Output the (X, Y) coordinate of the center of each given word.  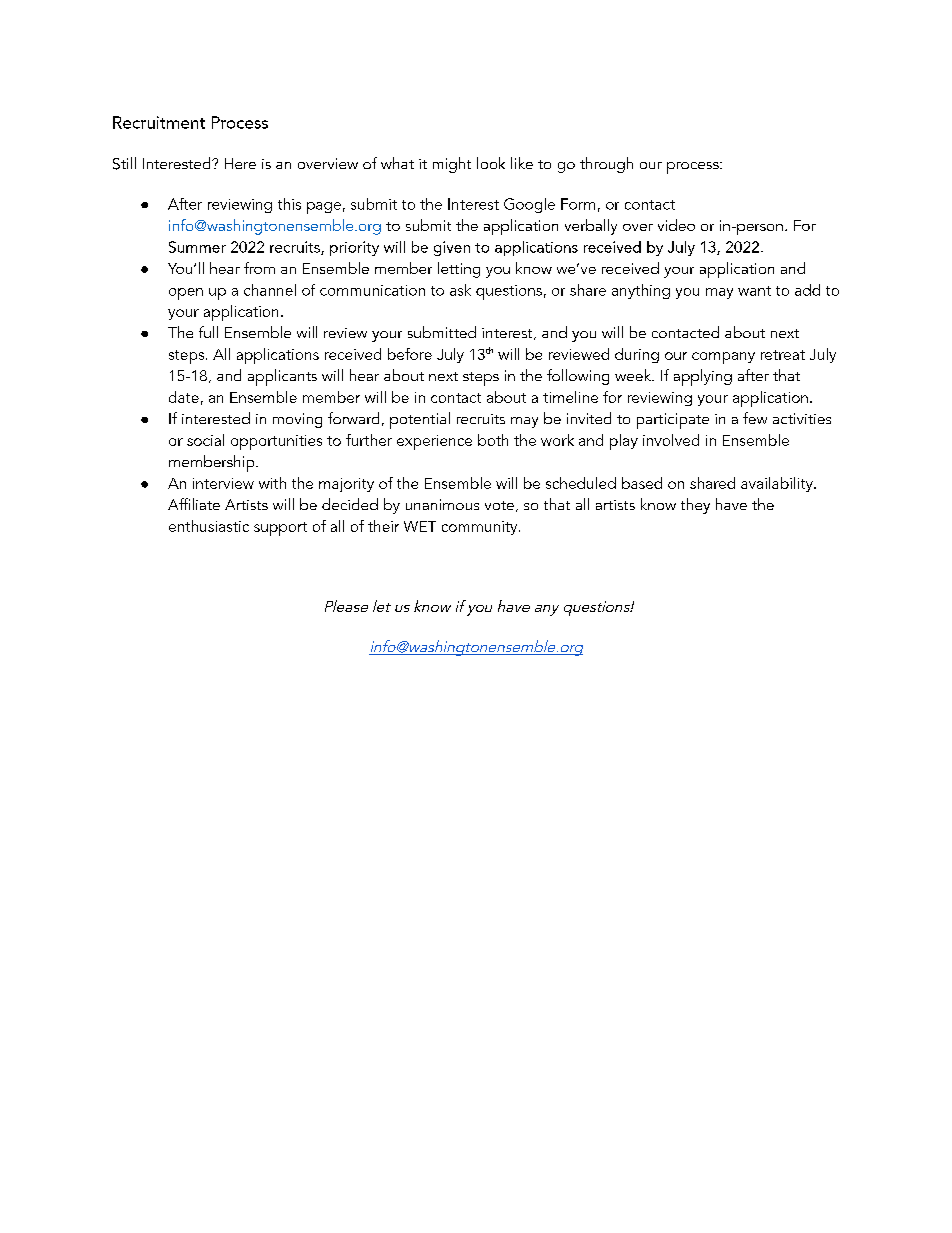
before (410, 354)
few (755, 418)
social (205, 440)
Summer (197, 247)
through (606, 165)
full (208, 332)
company (723, 358)
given (452, 248)
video (676, 225)
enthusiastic (209, 526)
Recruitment (159, 122)
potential (420, 420)
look (491, 163)
